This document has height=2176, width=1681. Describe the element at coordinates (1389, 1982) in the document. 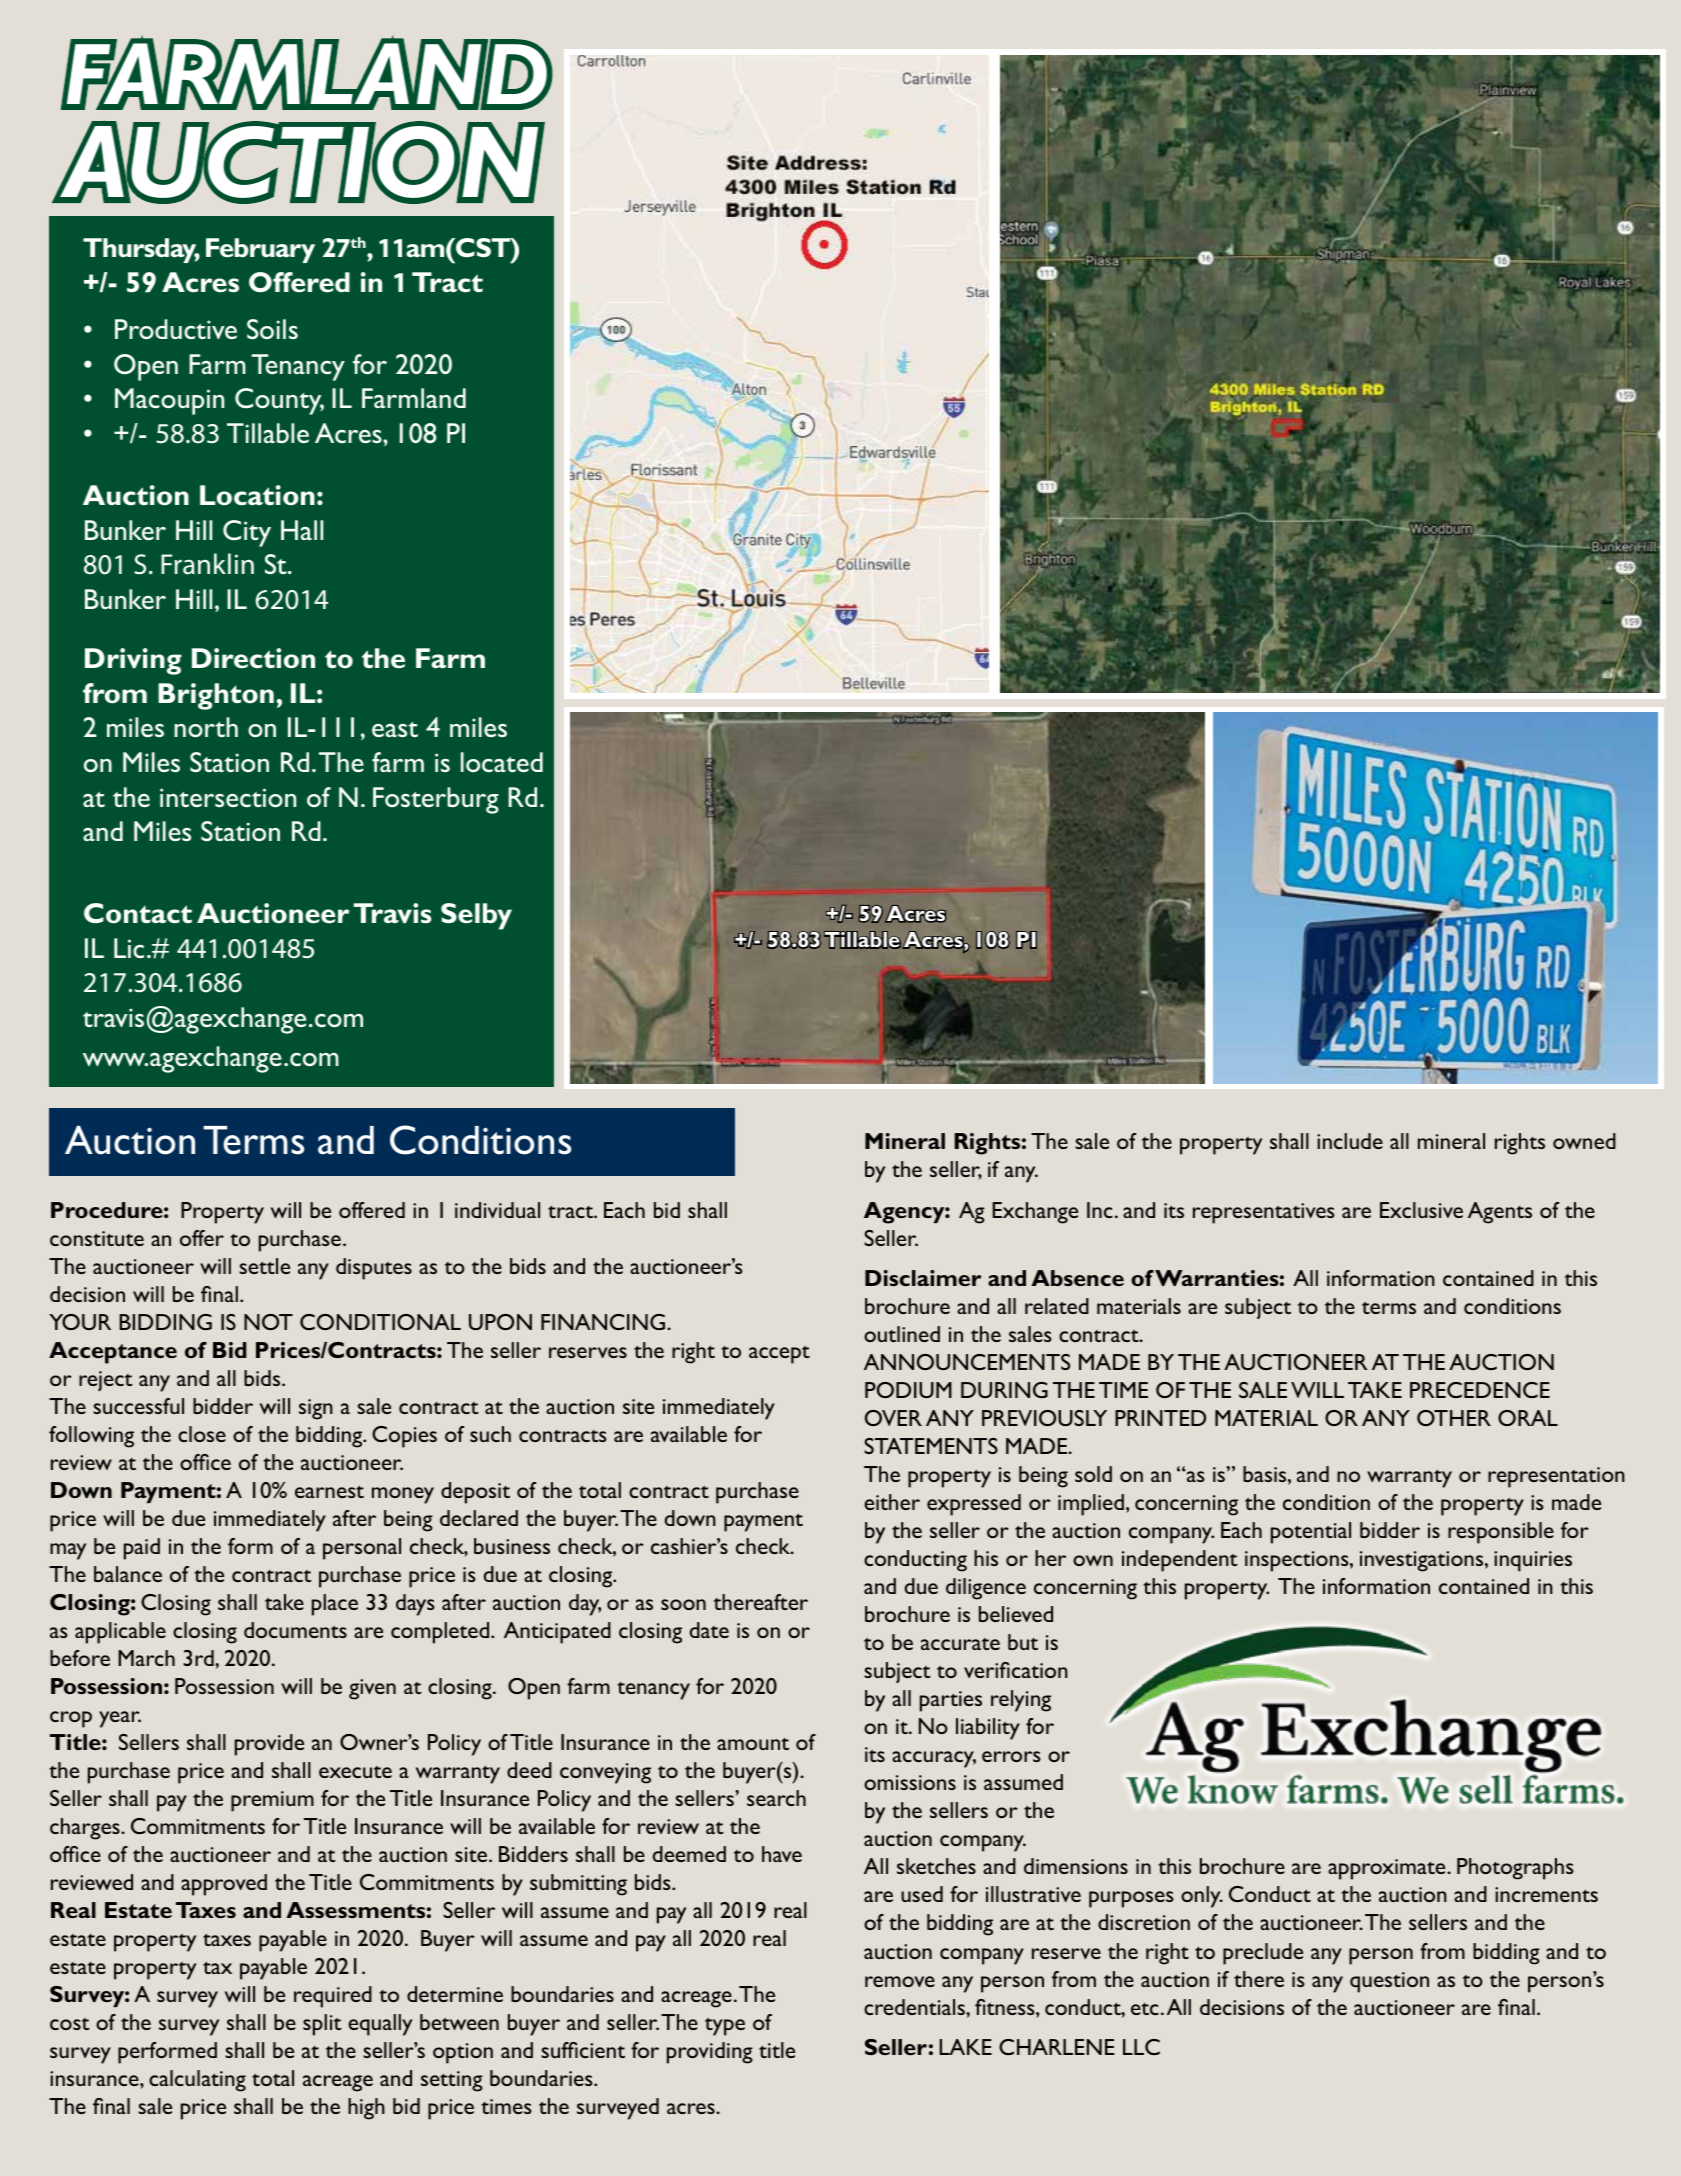

I see `question` at that location.
